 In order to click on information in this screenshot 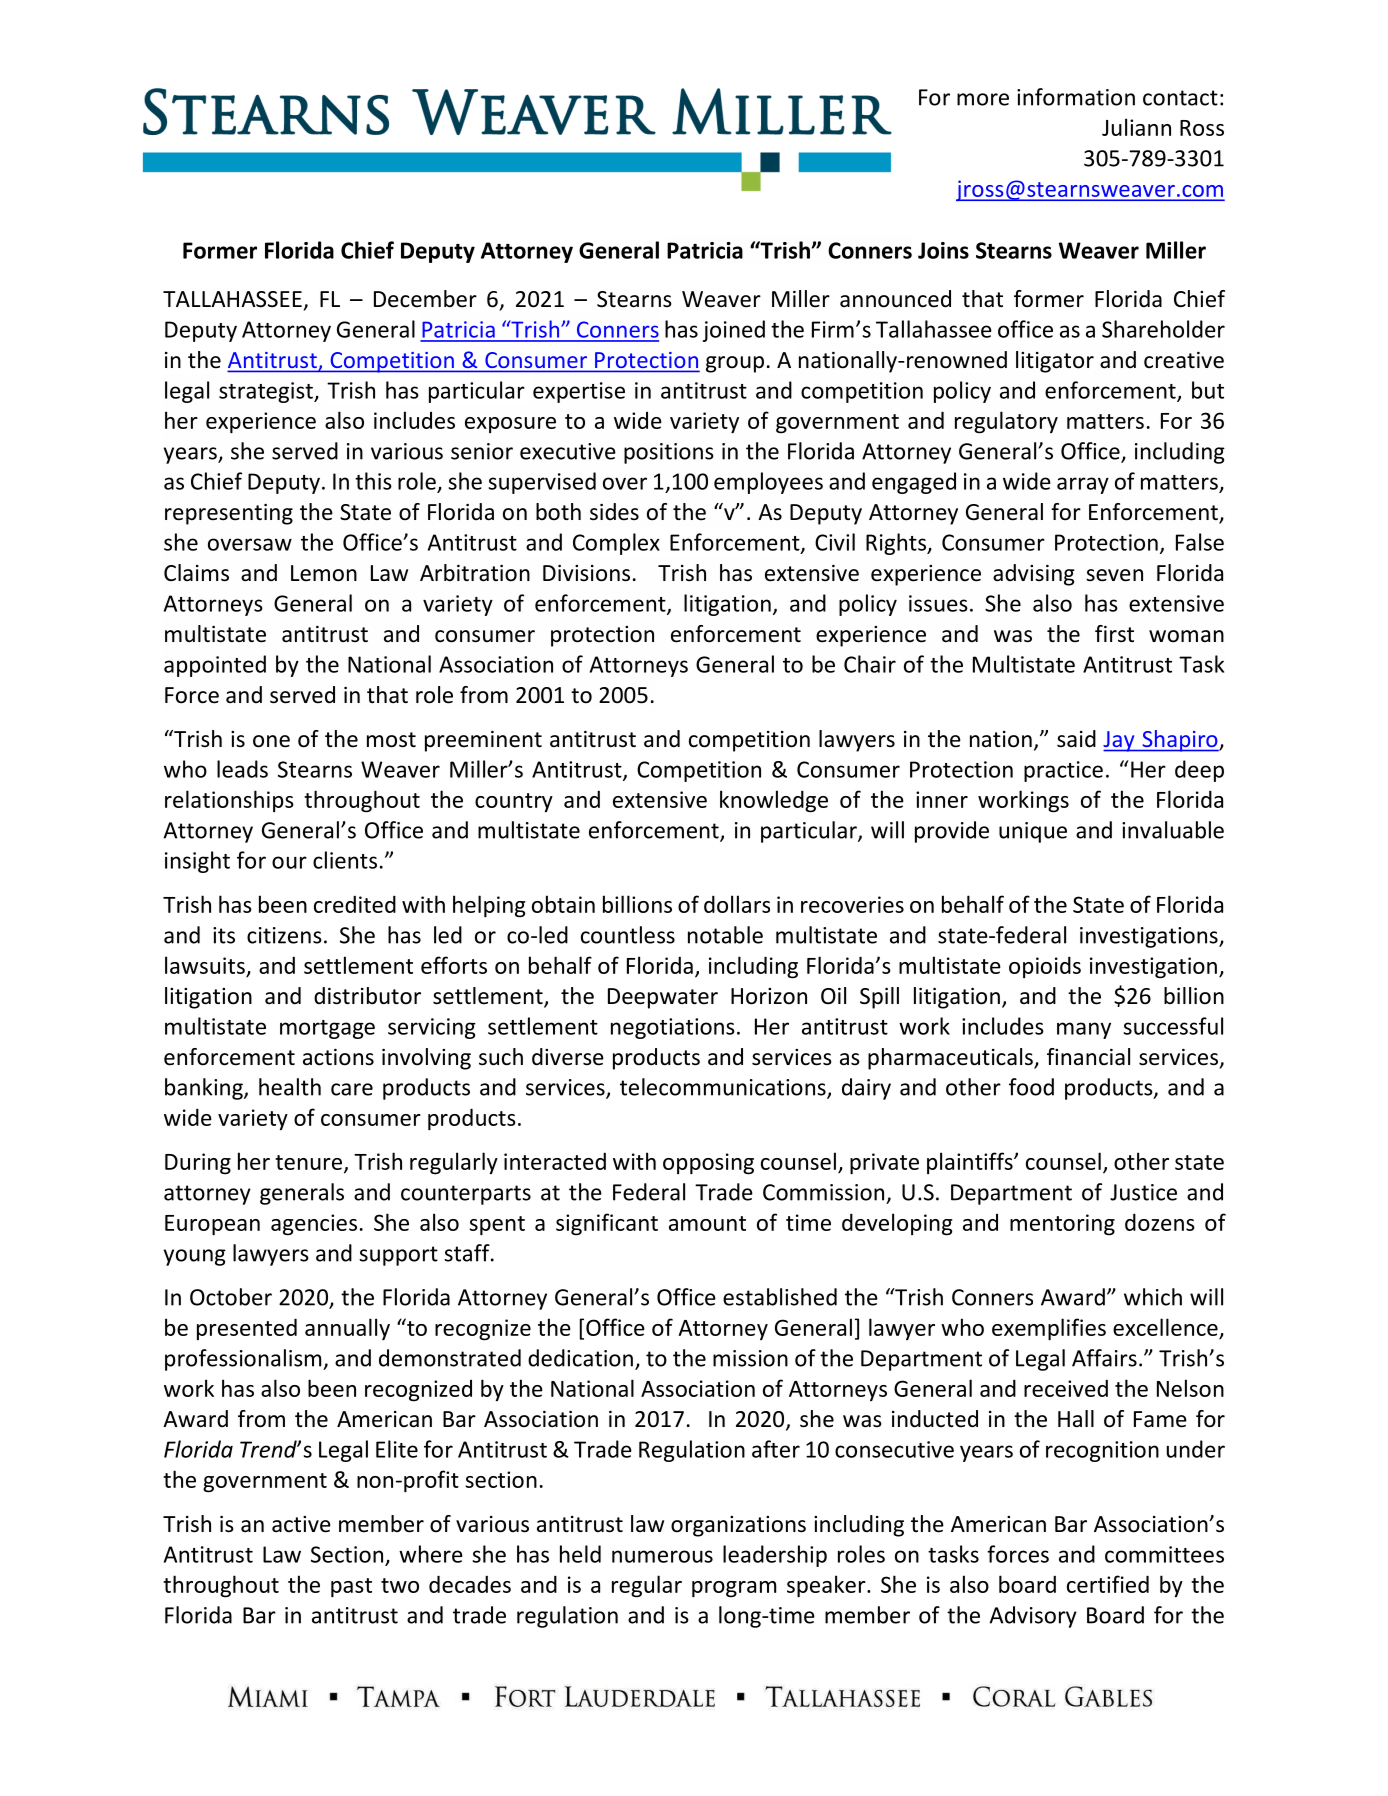, I will do `click(1076, 97)`.
